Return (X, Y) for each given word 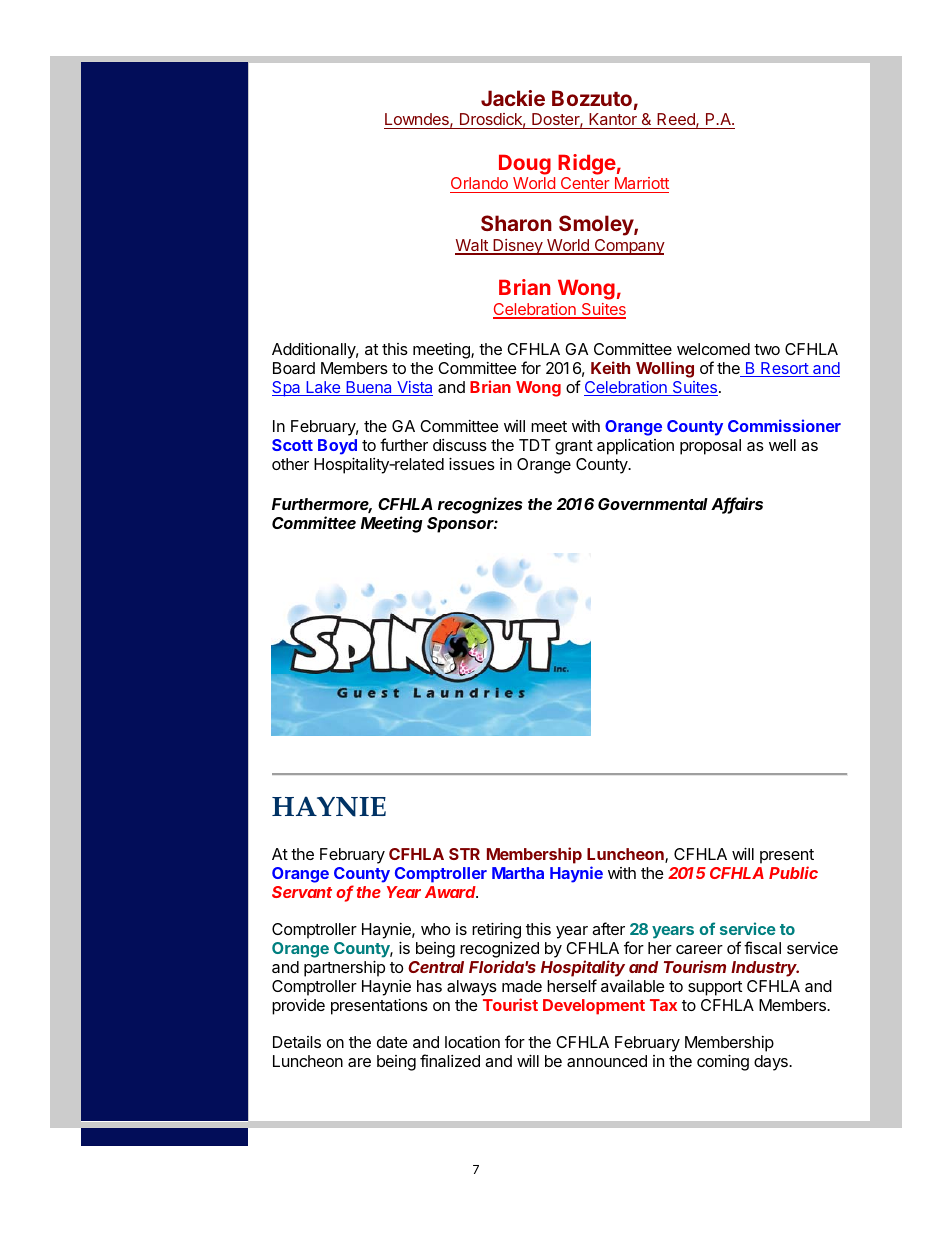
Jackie (513, 98)
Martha (518, 873)
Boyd (337, 448)
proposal (710, 447)
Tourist (510, 1004)
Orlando (480, 185)
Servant (302, 892)
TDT (535, 445)
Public (793, 872)
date (392, 1042)
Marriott (640, 185)
